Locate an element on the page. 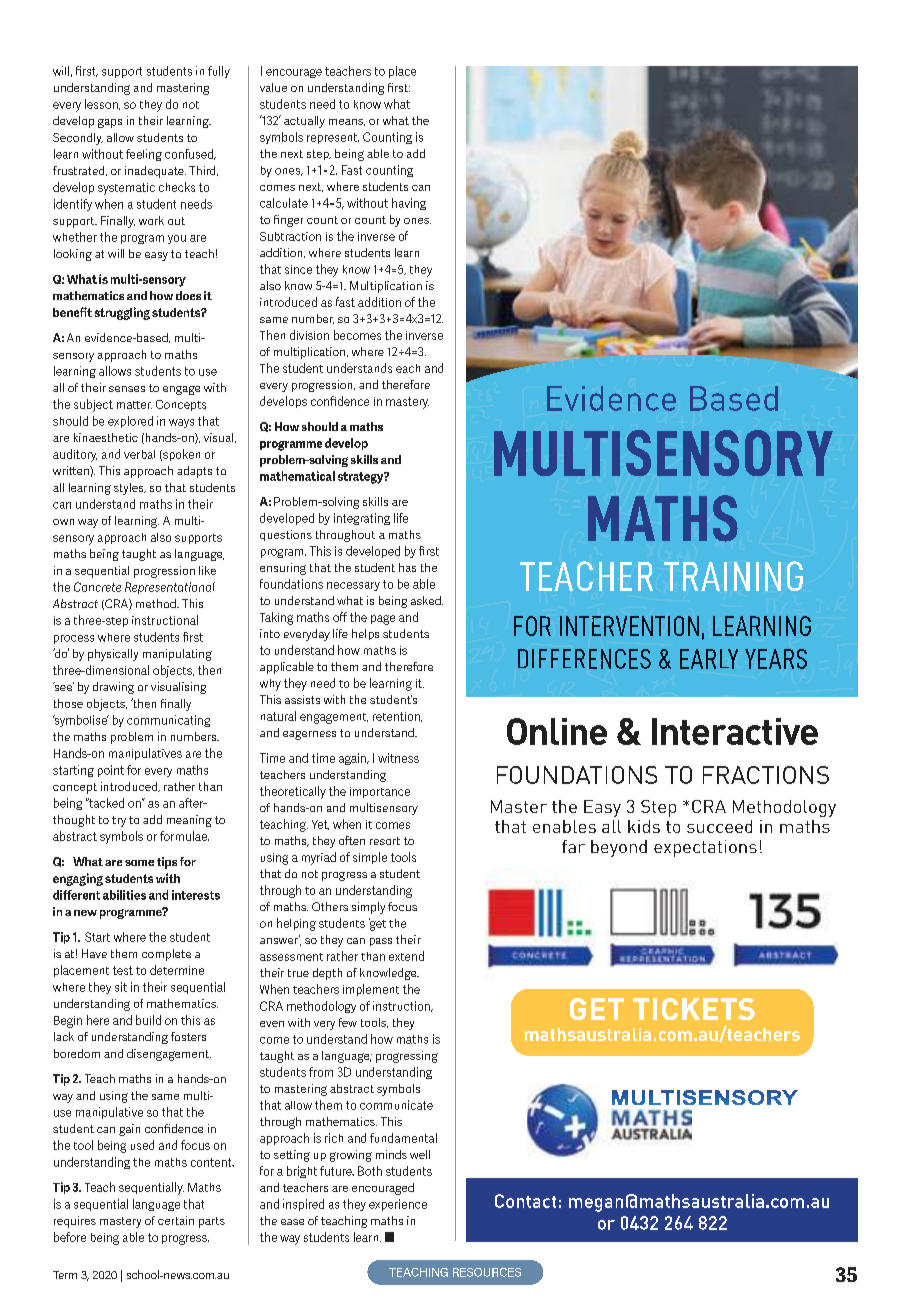 The image size is (924, 1308). styles is located at coordinates (130, 489).
